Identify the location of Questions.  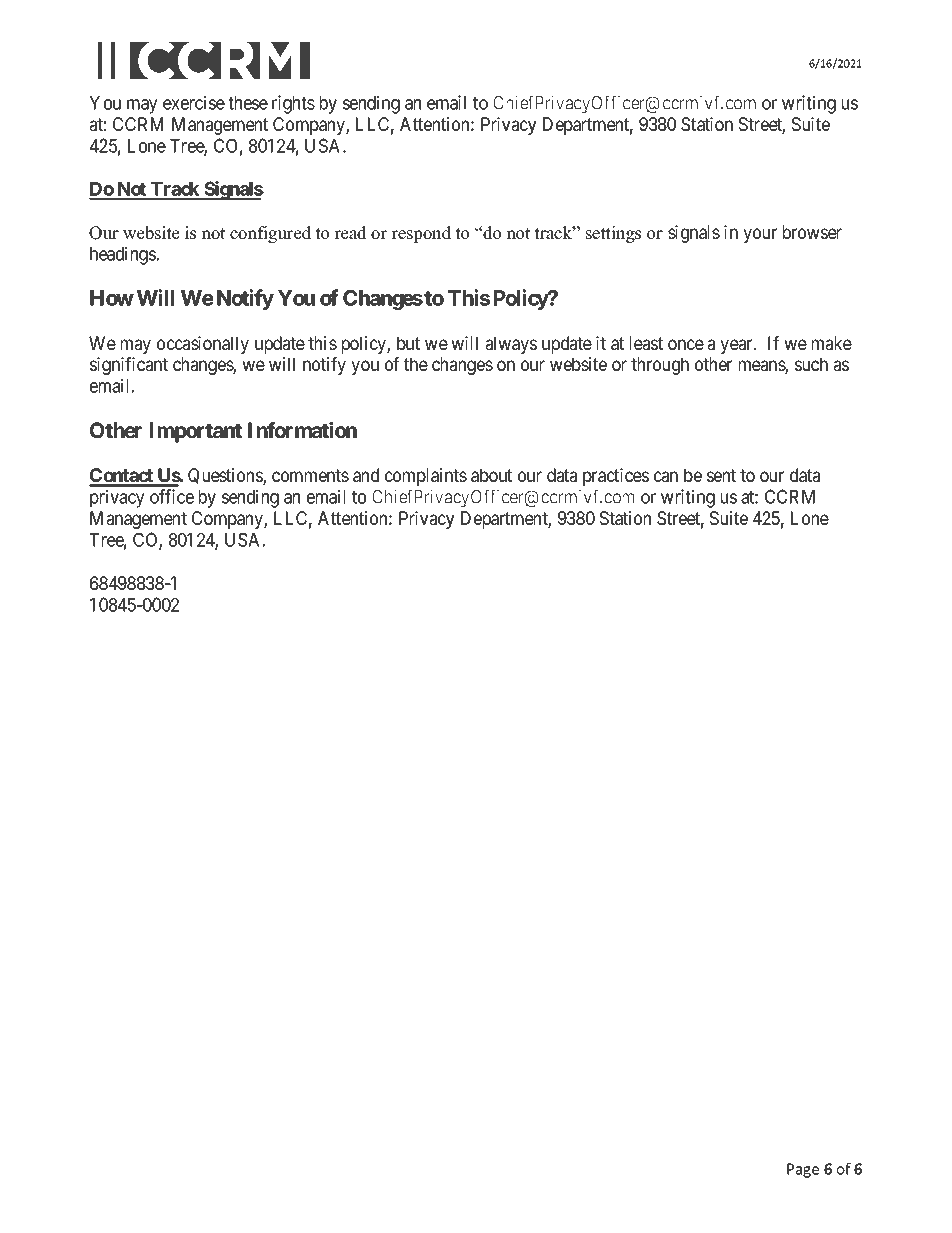
(226, 477).
